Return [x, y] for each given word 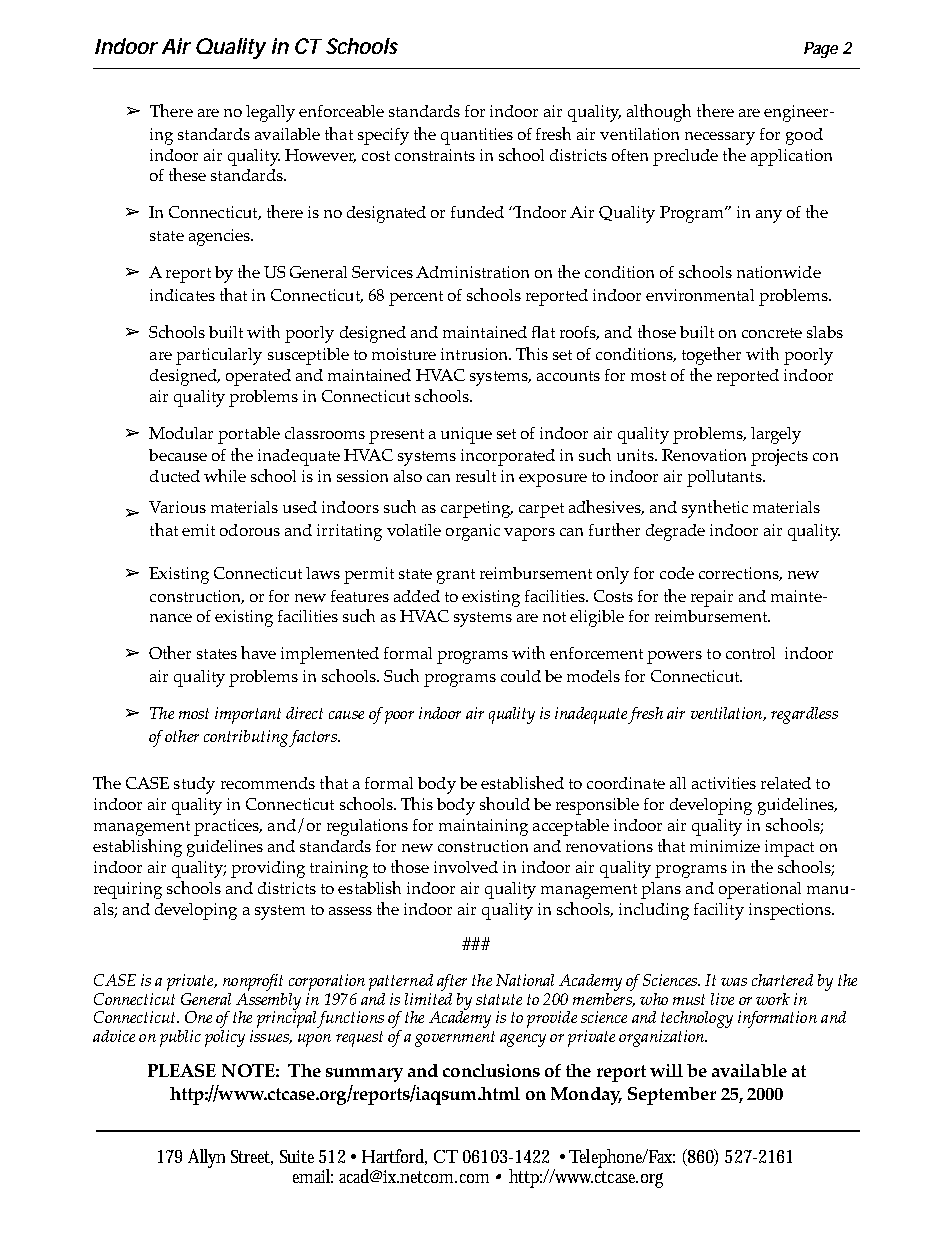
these [187, 174]
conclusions [491, 1070]
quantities [477, 136]
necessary [720, 138]
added [417, 596]
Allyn [206, 1158]
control [750, 653]
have [258, 652]
